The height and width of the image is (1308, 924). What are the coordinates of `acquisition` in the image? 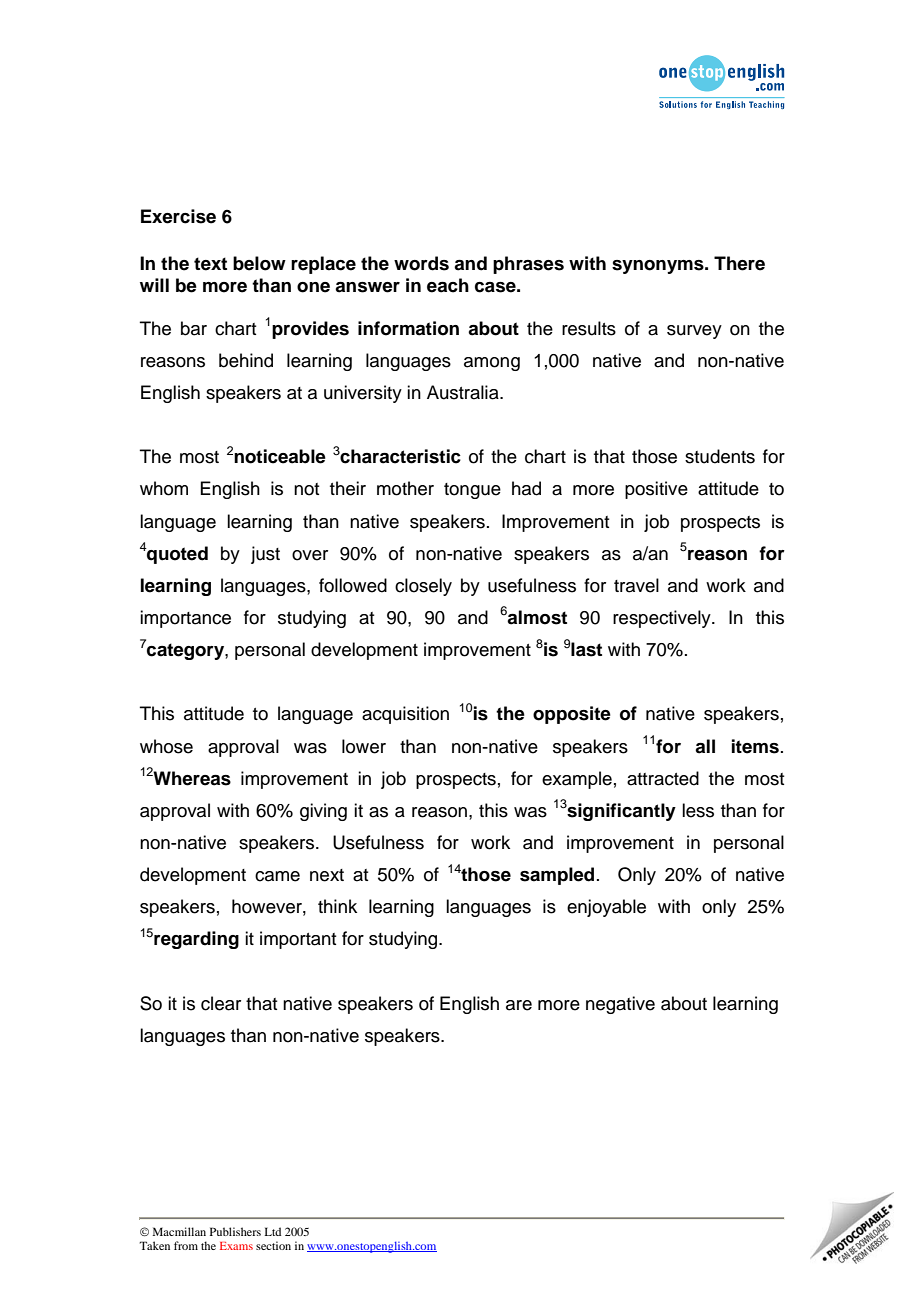 It's located at (405, 715).
